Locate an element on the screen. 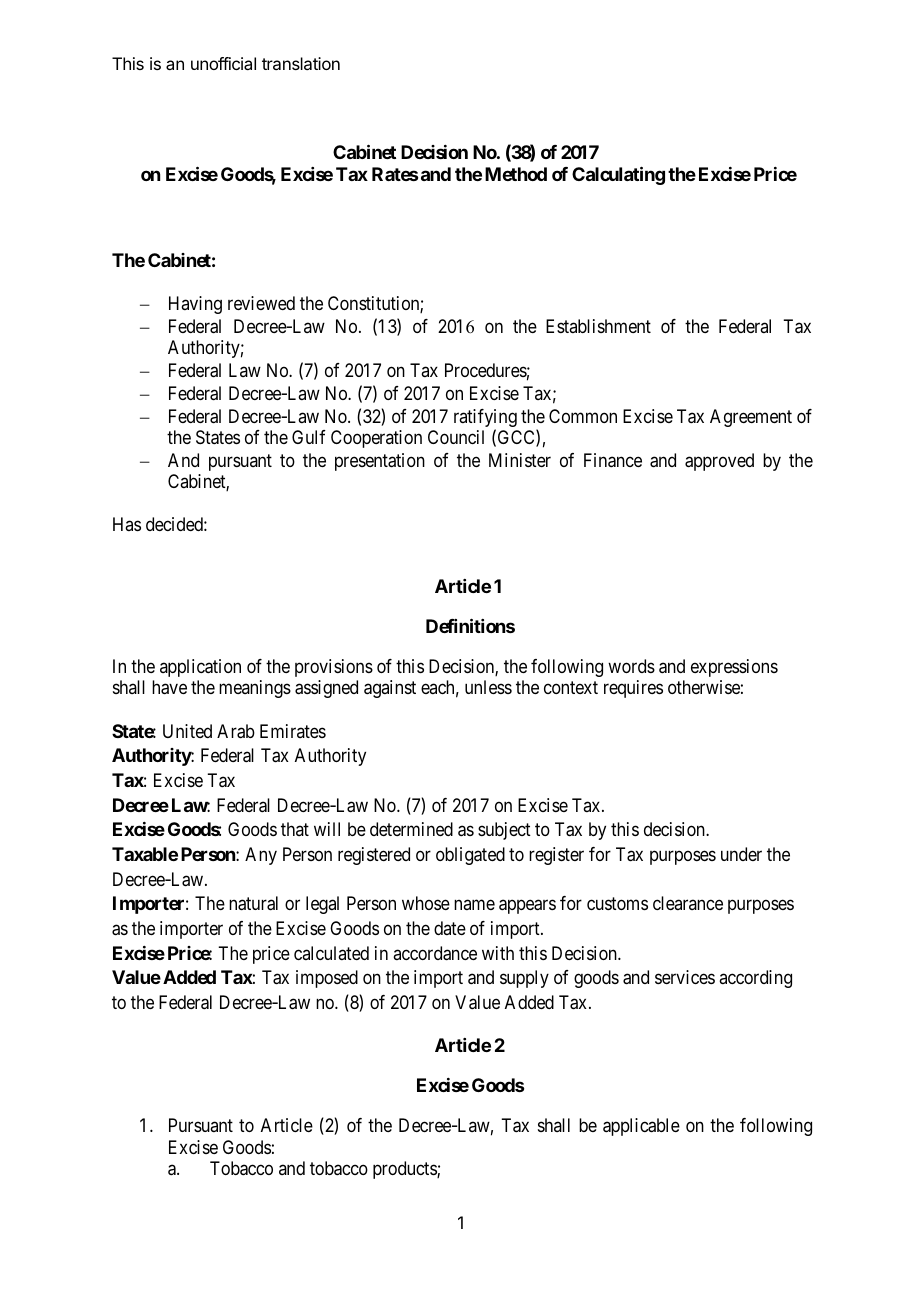 This screenshot has height=1308, width=924. words is located at coordinates (631, 666).
